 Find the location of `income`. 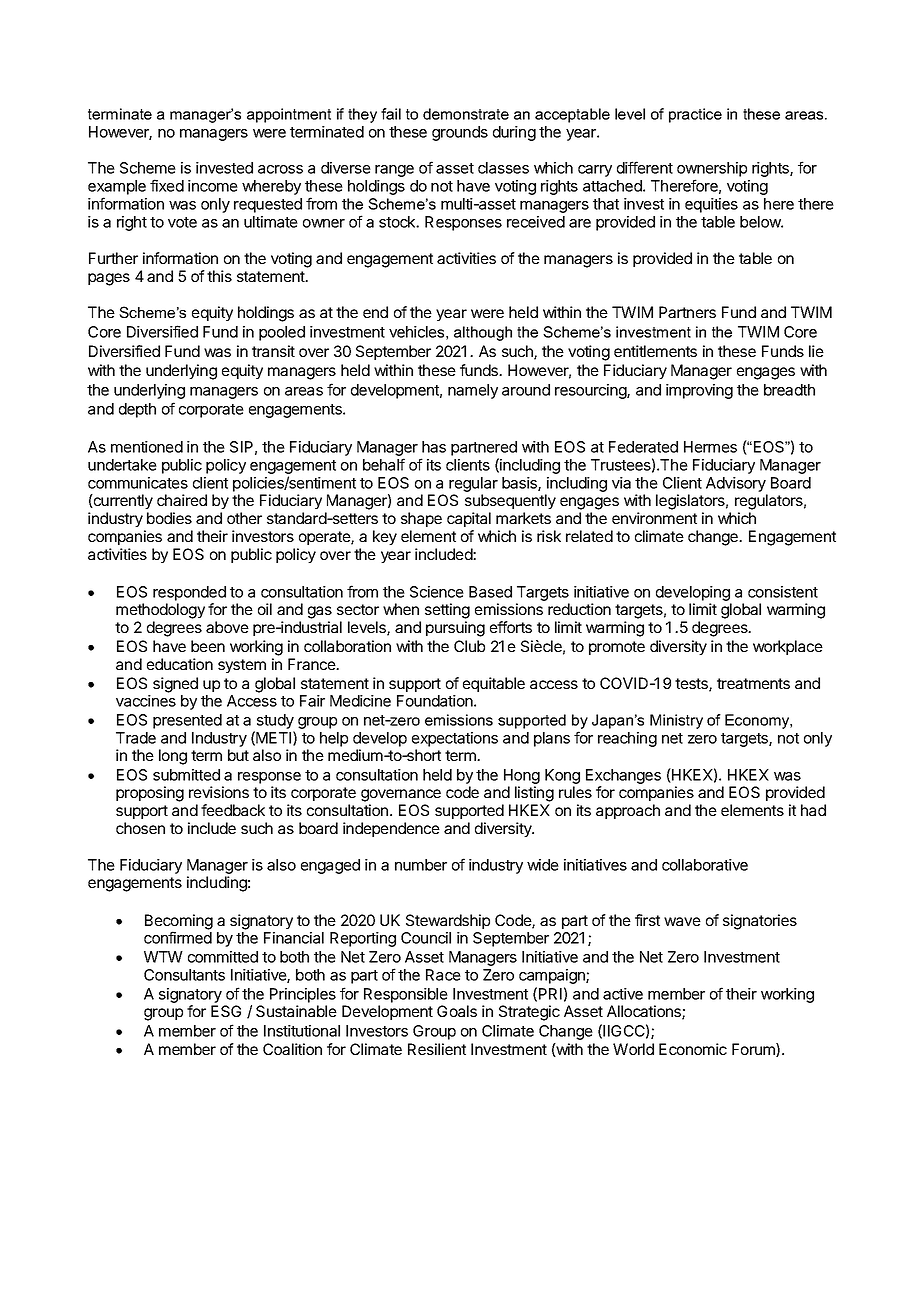

income is located at coordinates (213, 186).
